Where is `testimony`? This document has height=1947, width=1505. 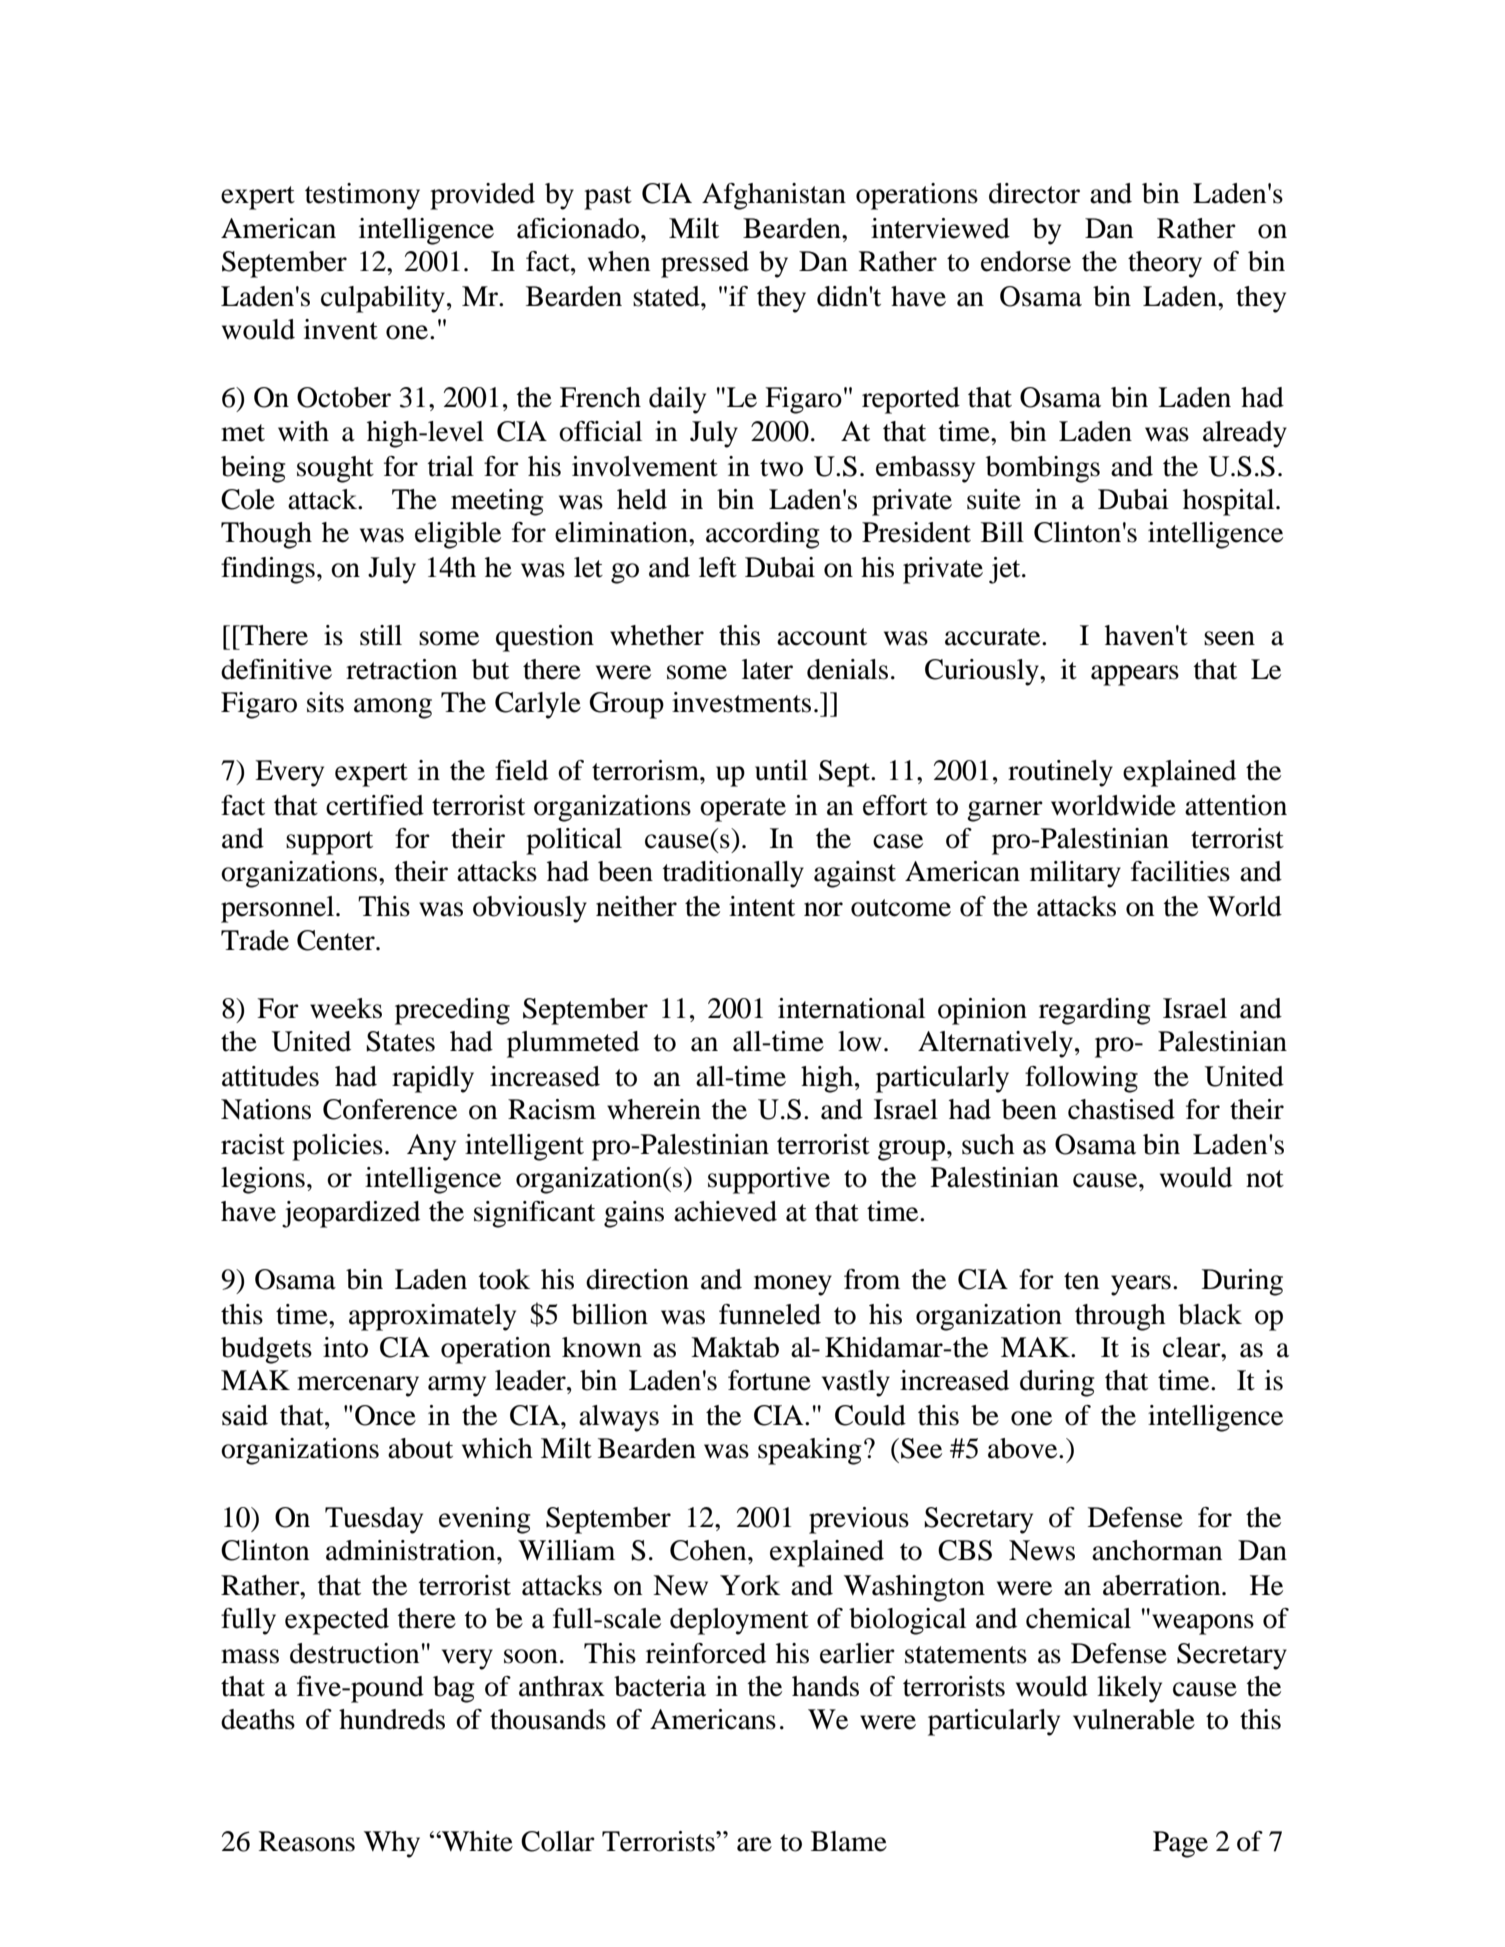
testimony is located at coordinates (362, 196).
